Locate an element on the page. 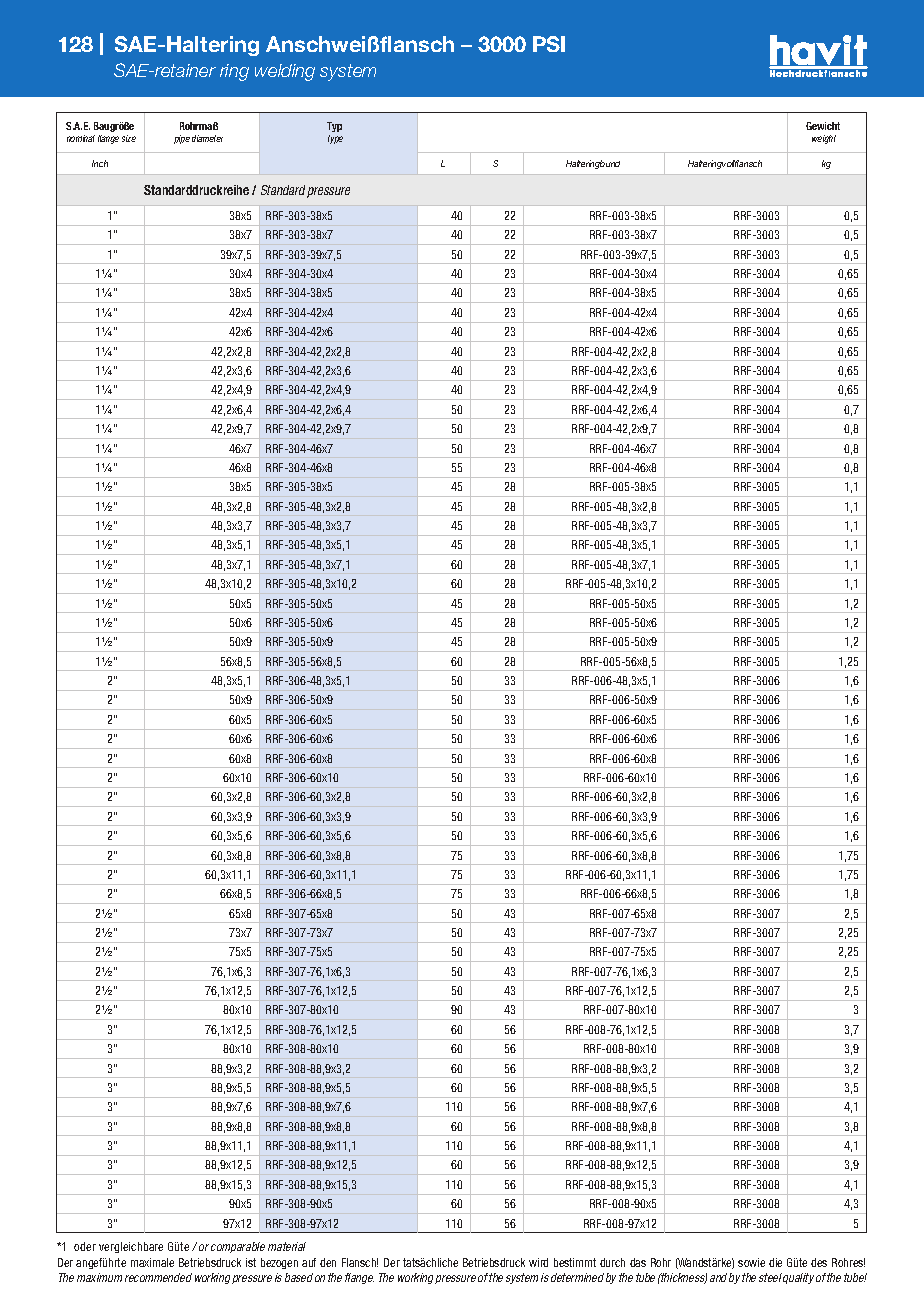 The width and height of the page is (924, 1308). pipe is located at coordinates (182, 139).
